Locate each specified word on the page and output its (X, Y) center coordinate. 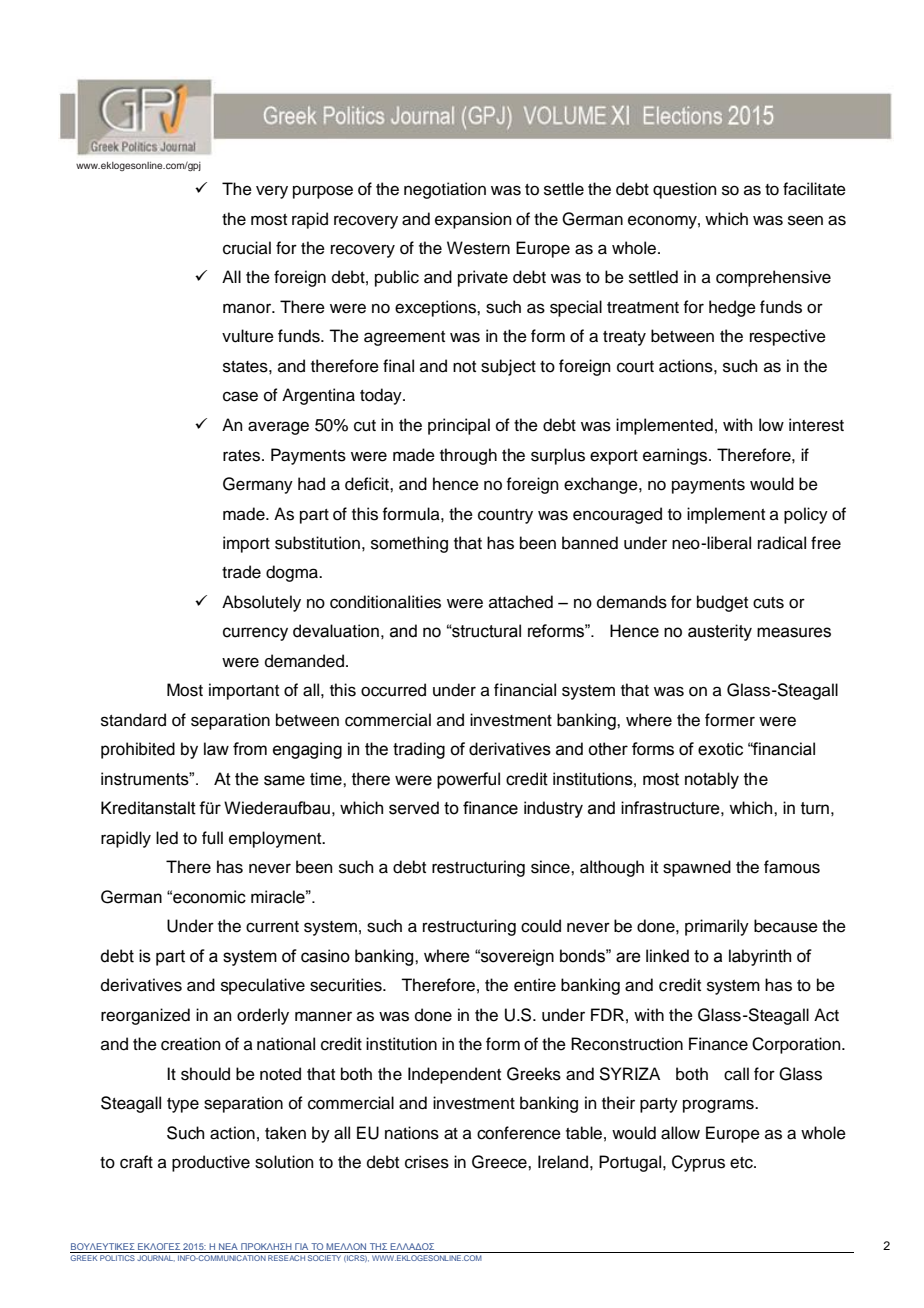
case (240, 396)
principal (459, 426)
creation (191, 1044)
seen (805, 220)
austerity (720, 632)
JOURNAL (156, 1258)
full (212, 838)
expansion (473, 220)
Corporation (797, 1045)
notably (712, 780)
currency (255, 634)
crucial (247, 248)
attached (521, 602)
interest (816, 425)
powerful (468, 780)
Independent (454, 1075)
